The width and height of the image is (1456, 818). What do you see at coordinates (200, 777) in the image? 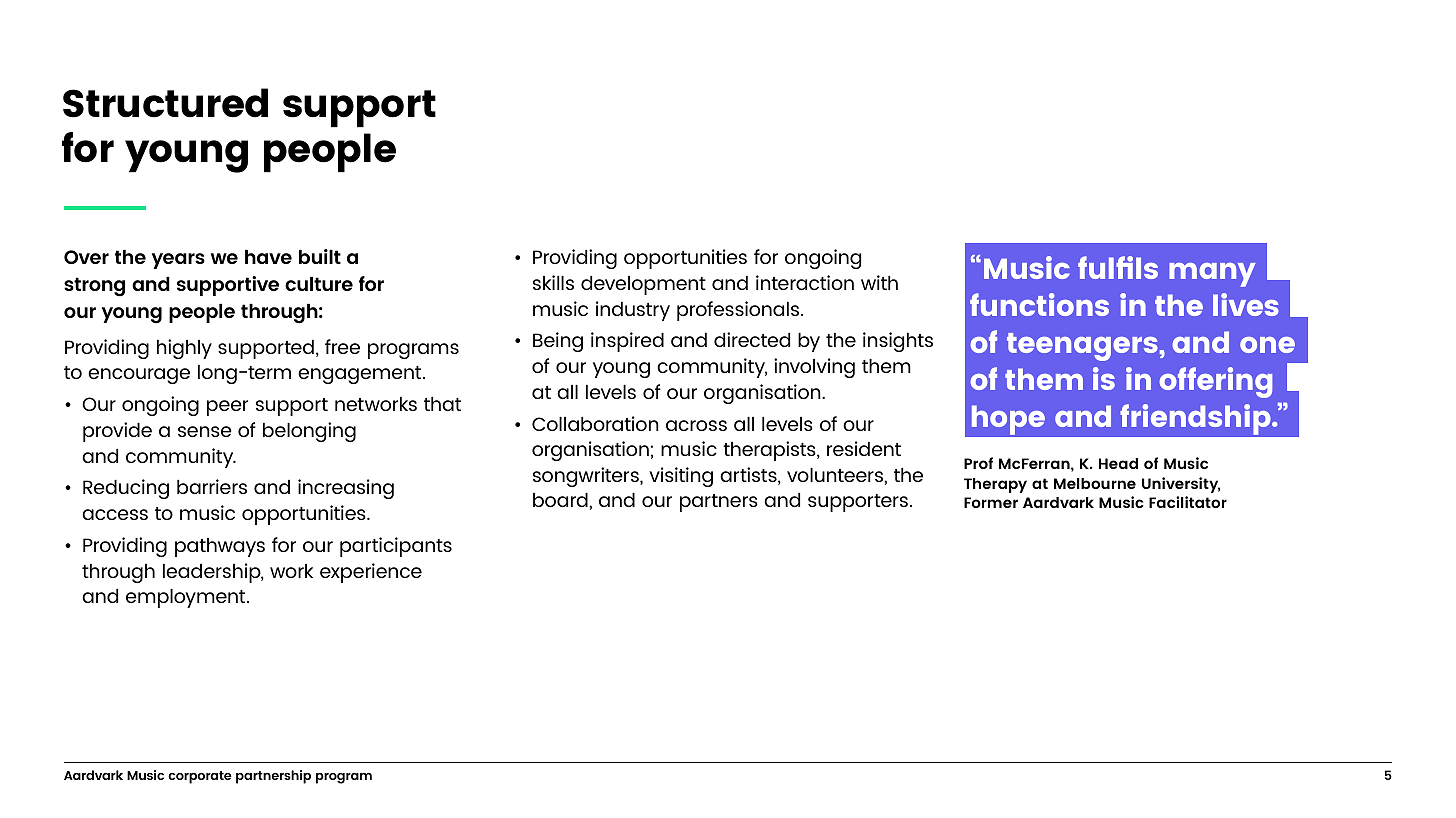
I see `corporate` at bounding box center [200, 777].
